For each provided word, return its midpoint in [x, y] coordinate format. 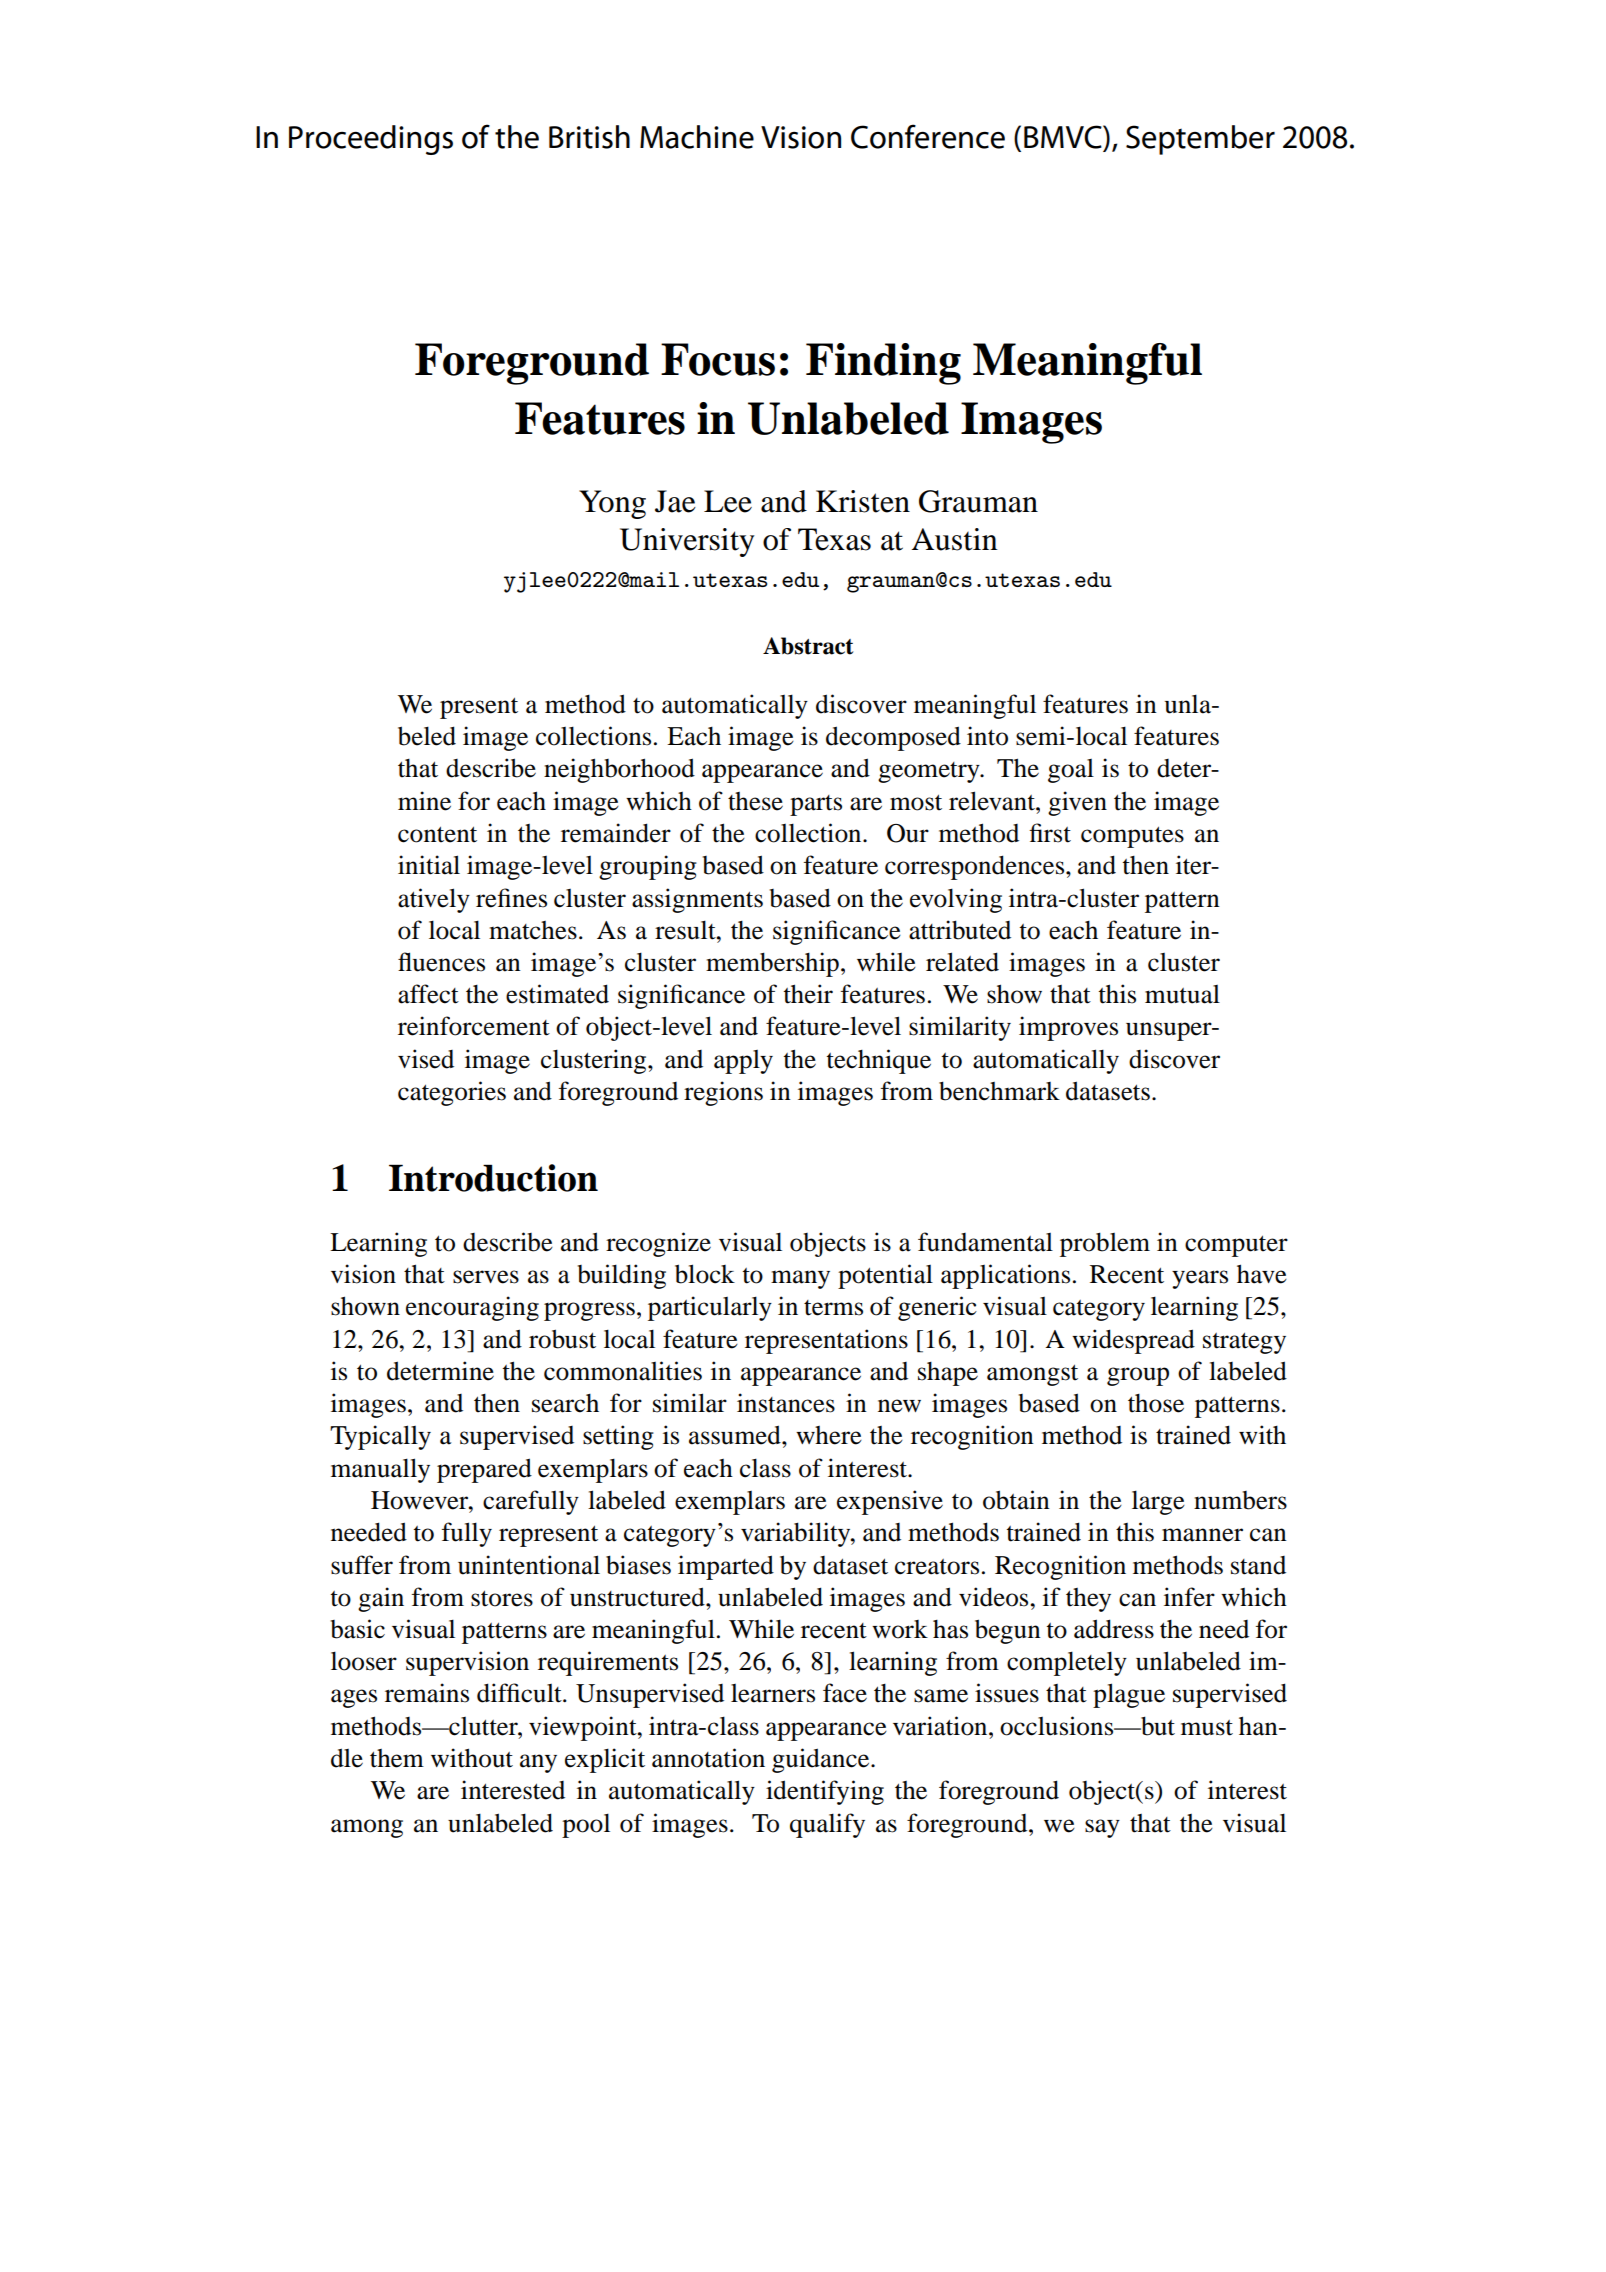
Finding [883, 364]
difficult [520, 1693]
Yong [612, 504]
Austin [955, 539]
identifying [825, 1792]
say [1102, 1828]
